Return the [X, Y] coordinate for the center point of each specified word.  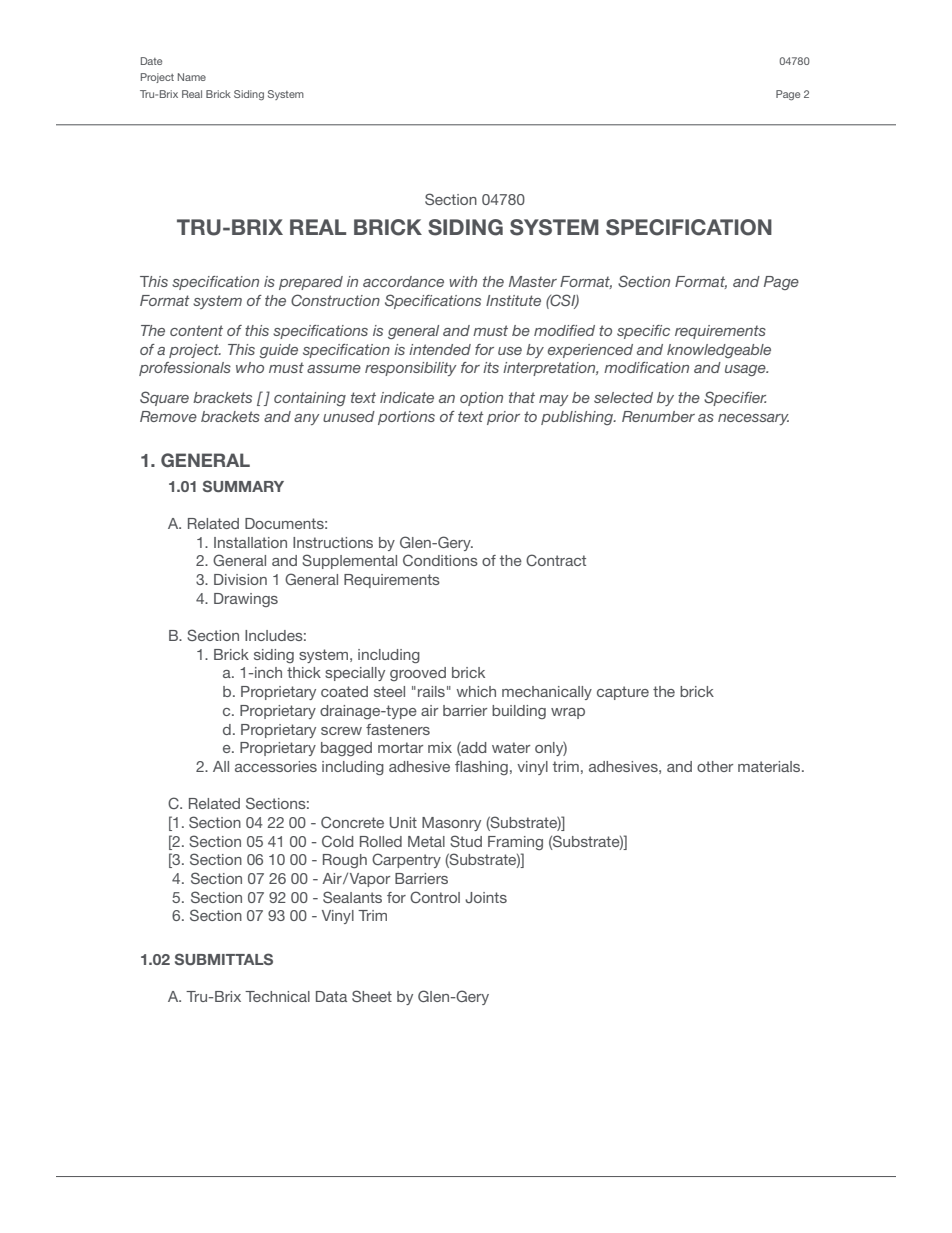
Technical [277, 996]
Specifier [735, 398]
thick [304, 672]
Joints [486, 897]
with [463, 281]
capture [623, 693]
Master [533, 281]
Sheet [372, 996]
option [481, 399]
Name [192, 77]
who [250, 367]
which [476, 691]
